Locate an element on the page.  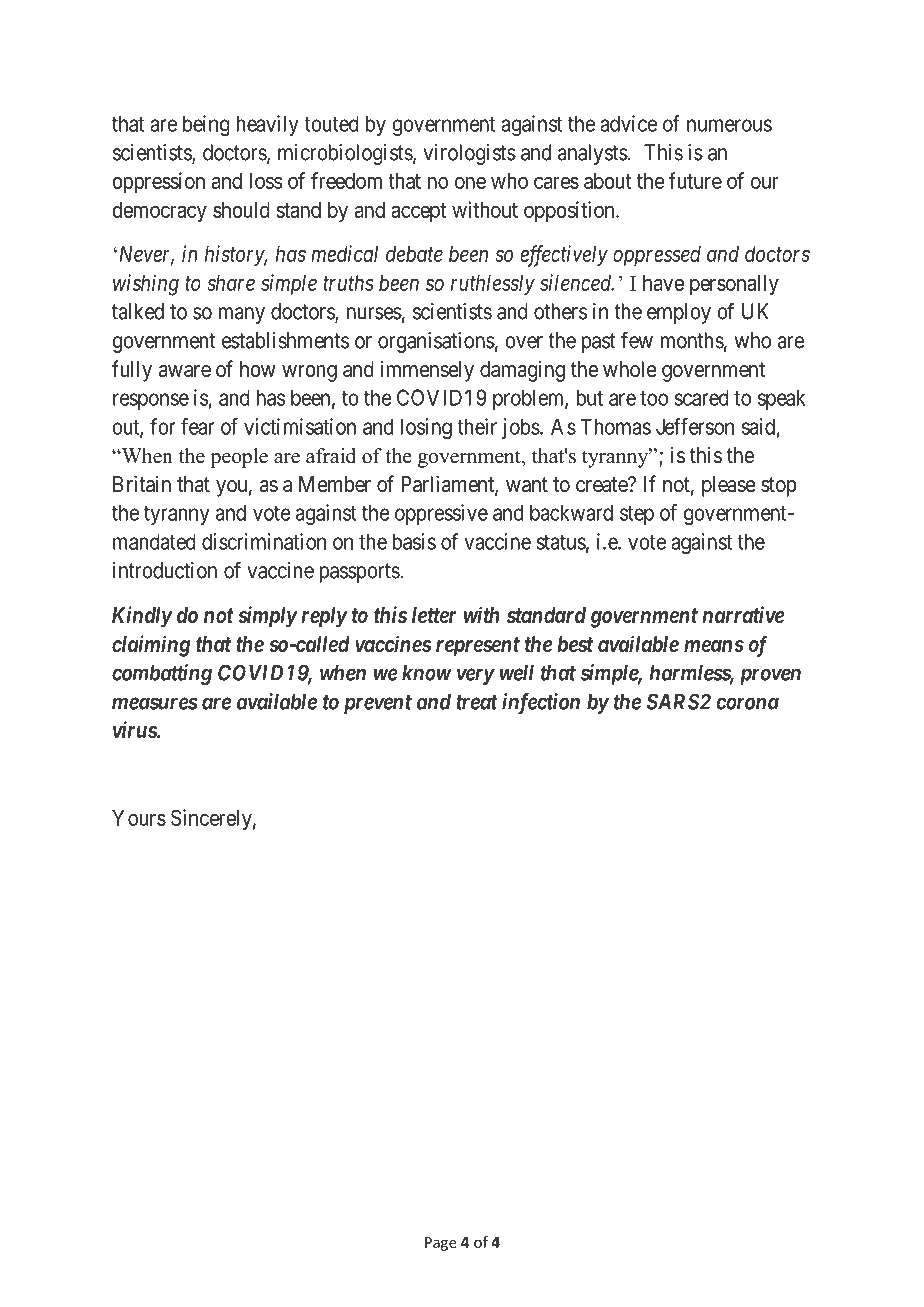
corona is located at coordinates (747, 703).
